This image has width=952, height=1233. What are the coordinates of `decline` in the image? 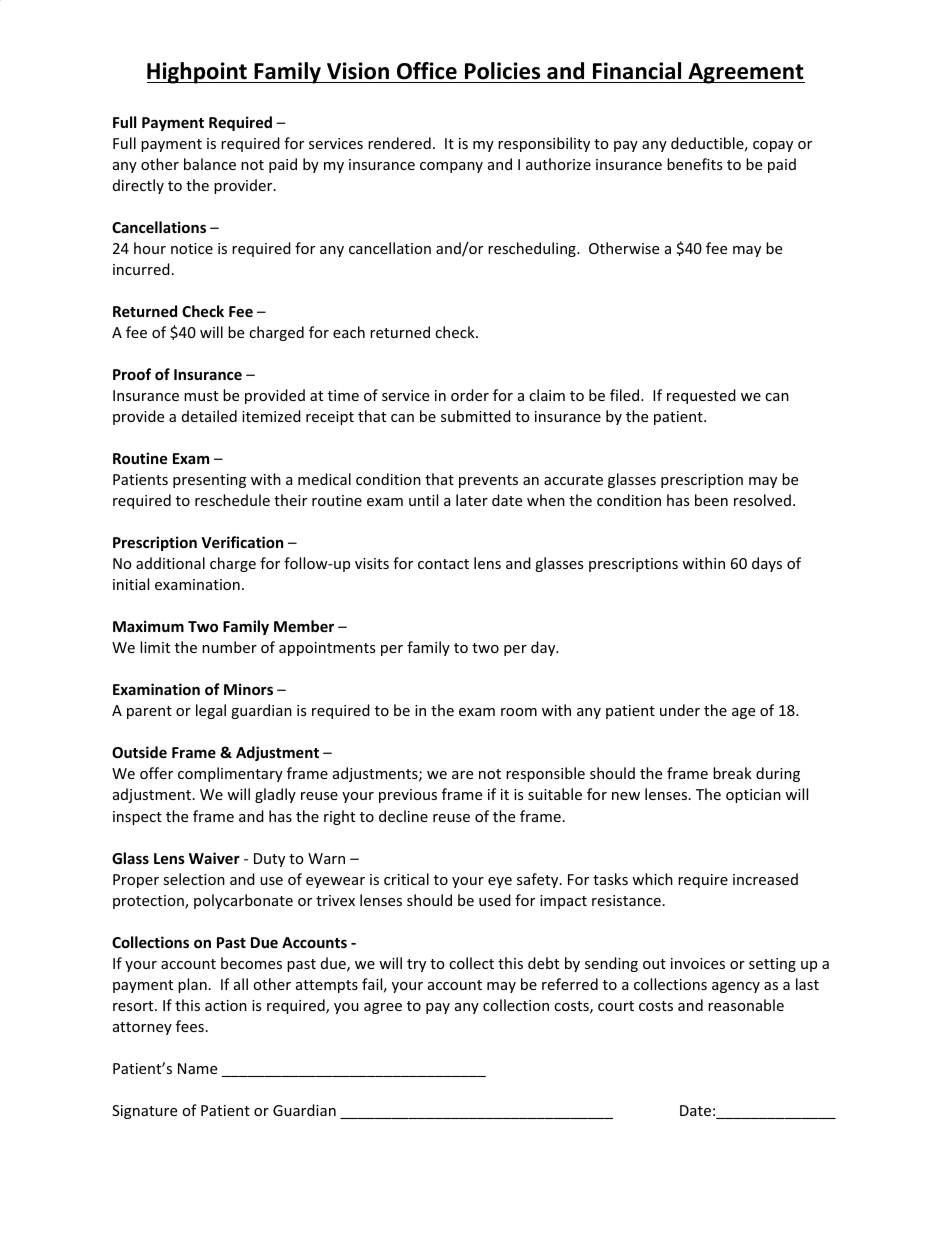 It's located at (403, 816).
